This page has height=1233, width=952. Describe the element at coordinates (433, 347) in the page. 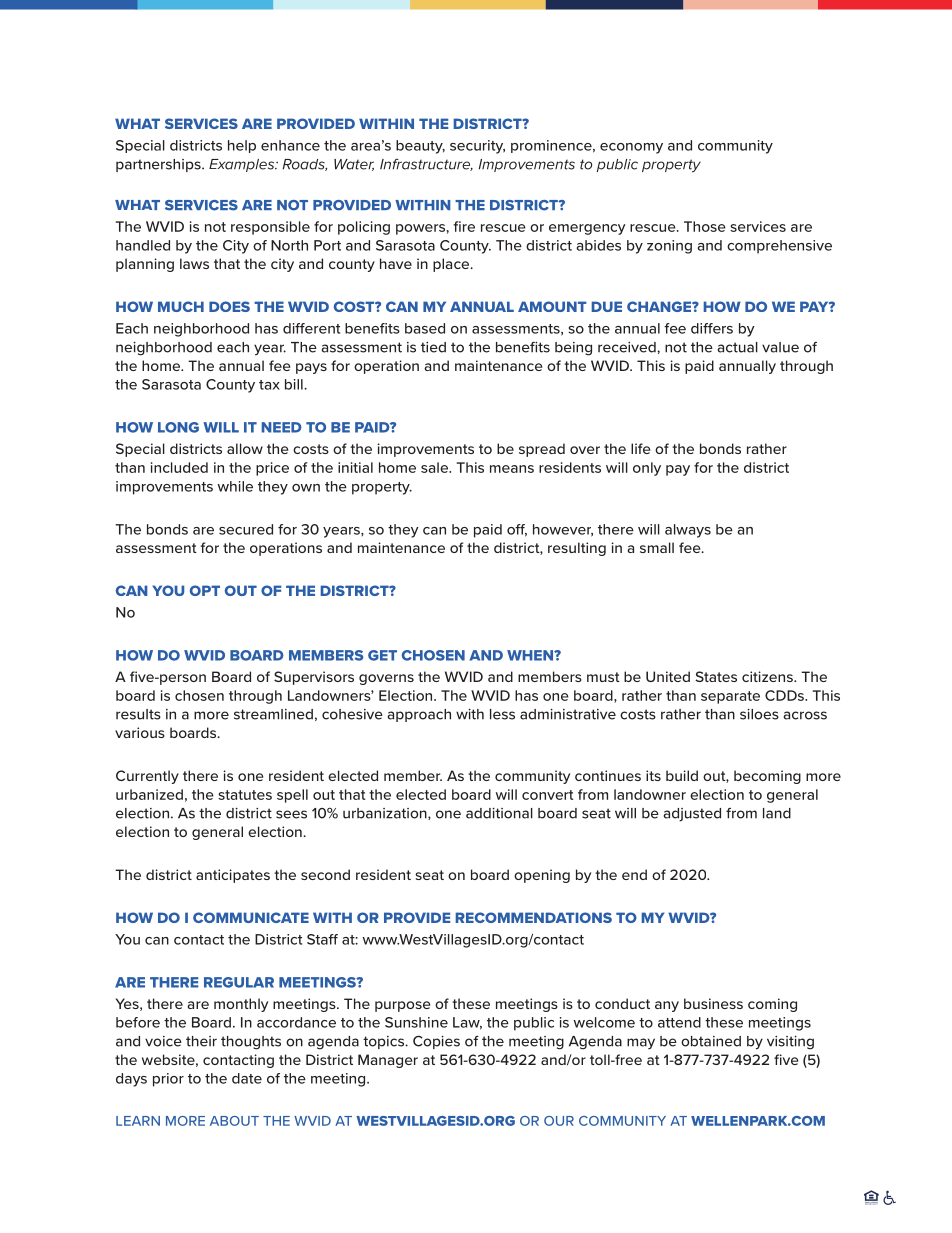

I see `tied` at that location.
